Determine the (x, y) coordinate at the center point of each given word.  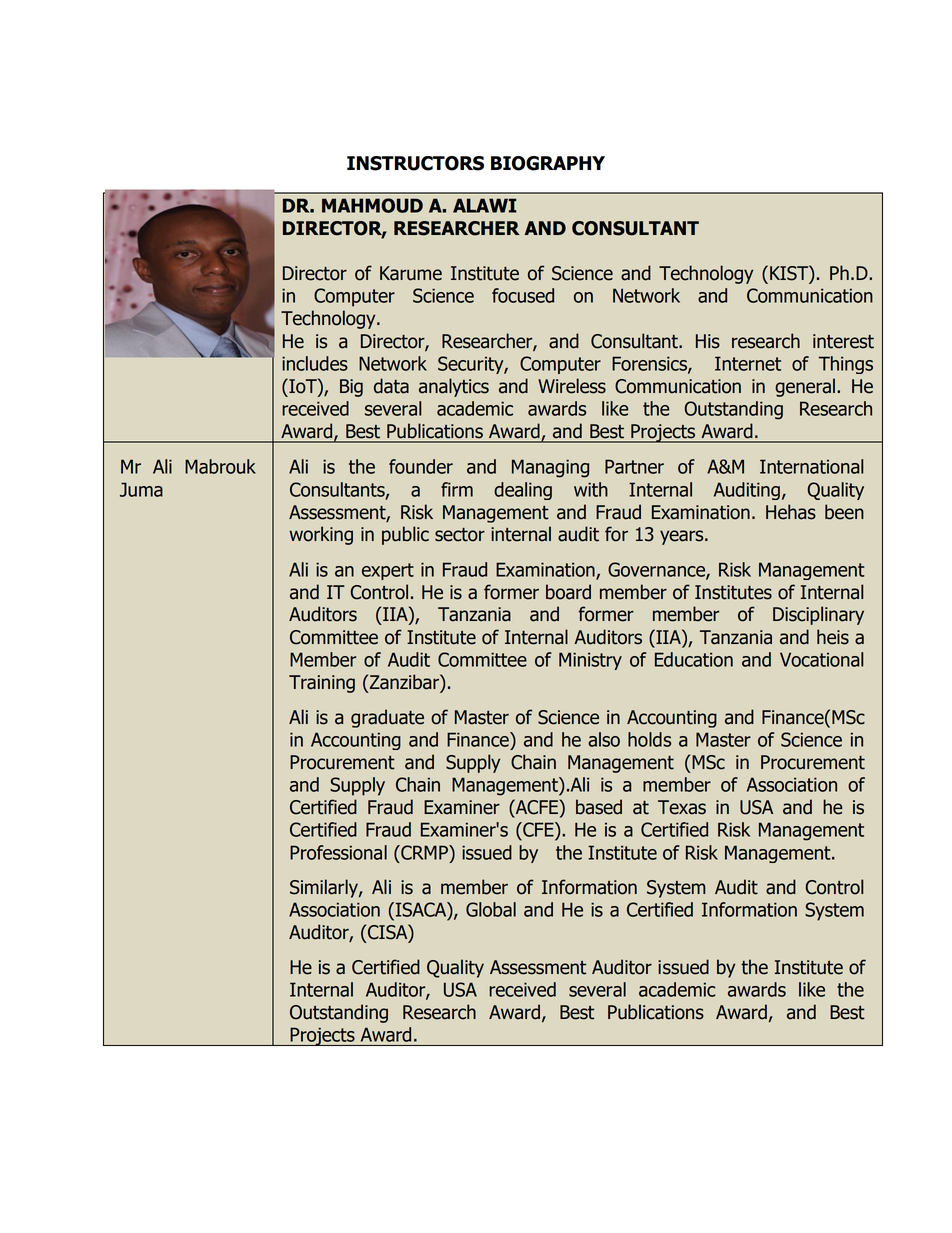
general (805, 387)
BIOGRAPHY (548, 163)
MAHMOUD (372, 205)
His (708, 341)
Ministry (590, 661)
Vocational (821, 659)
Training (322, 684)
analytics (454, 387)
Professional (338, 852)
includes (315, 363)
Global (491, 909)
